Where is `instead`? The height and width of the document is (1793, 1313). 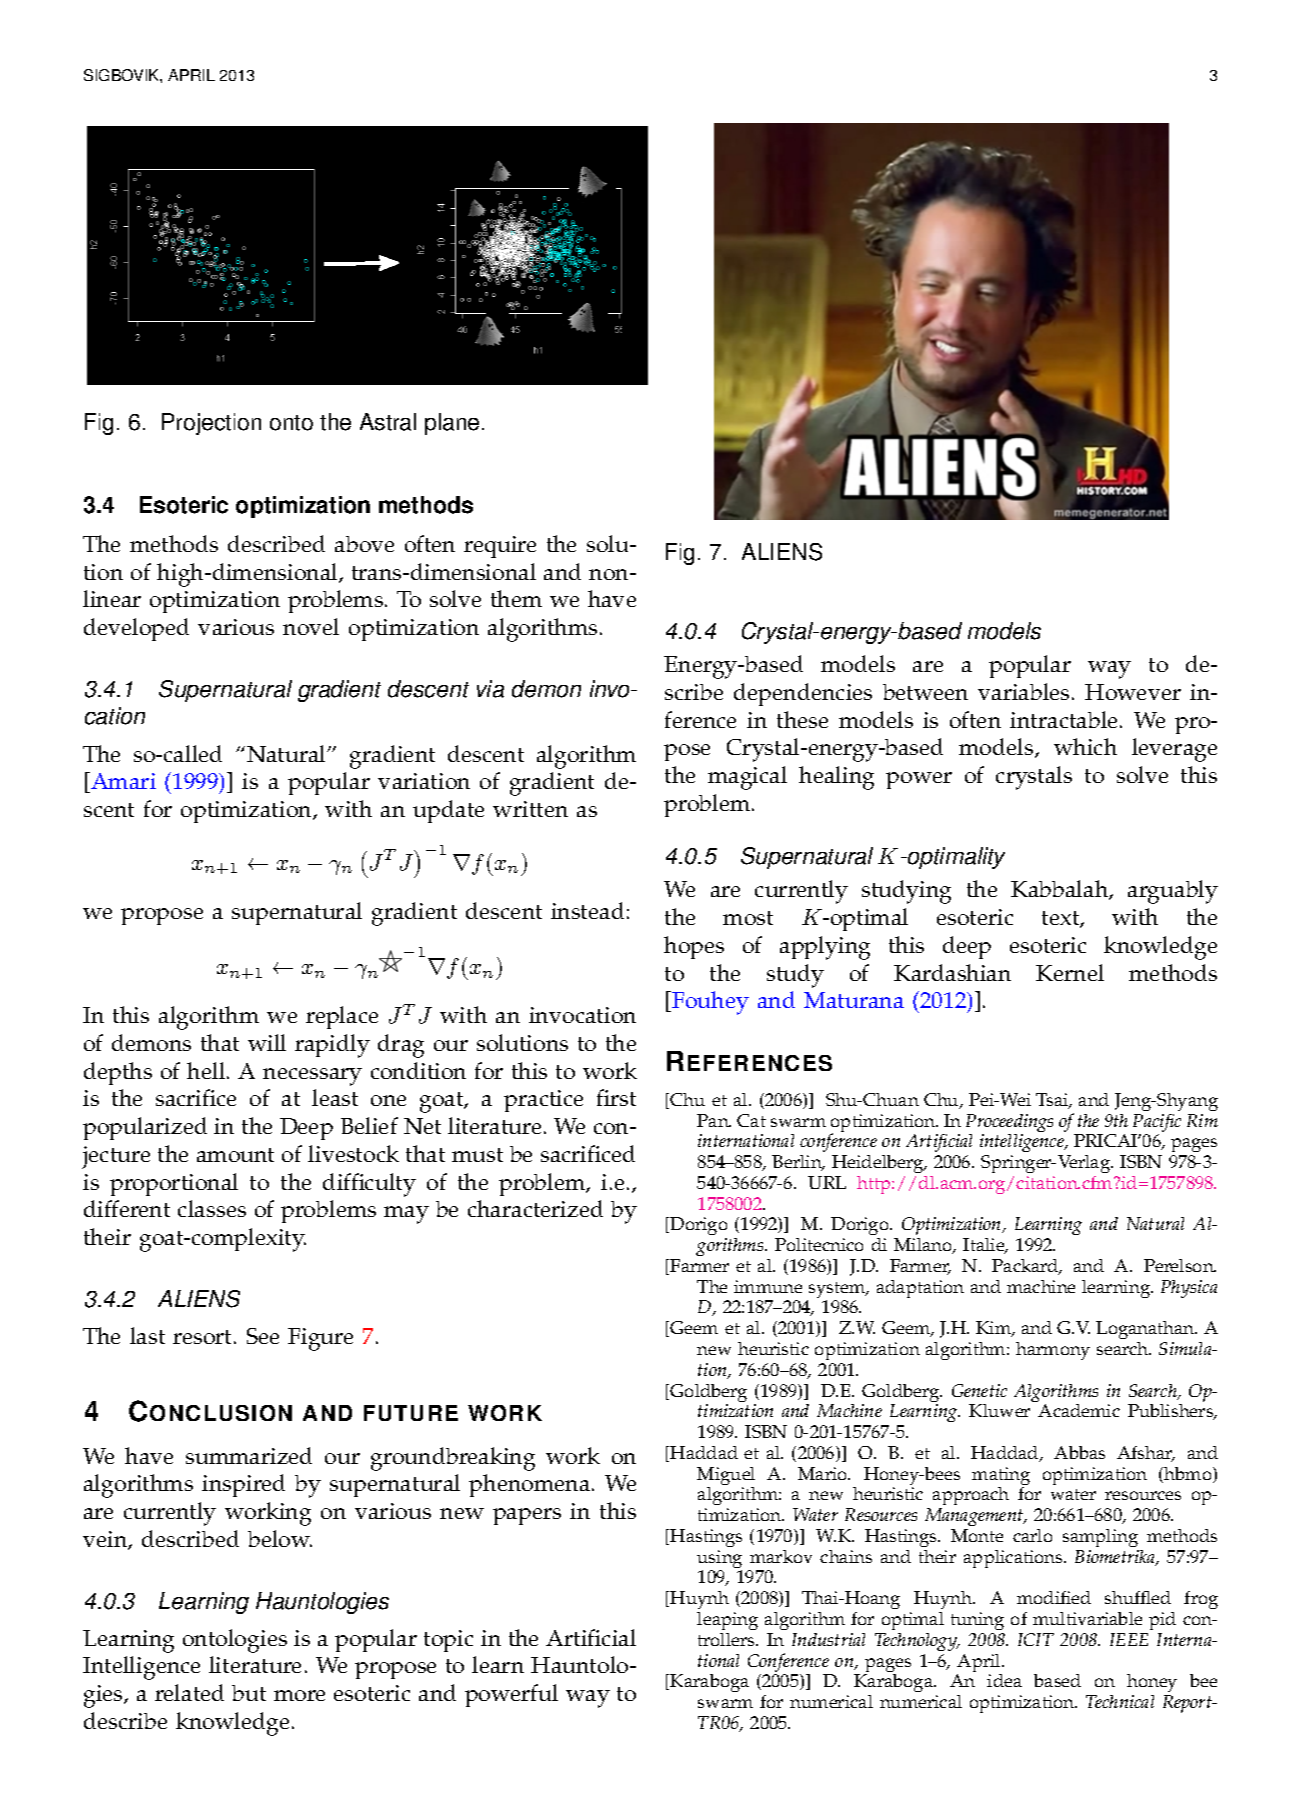 instead is located at coordinates (587, 910).
